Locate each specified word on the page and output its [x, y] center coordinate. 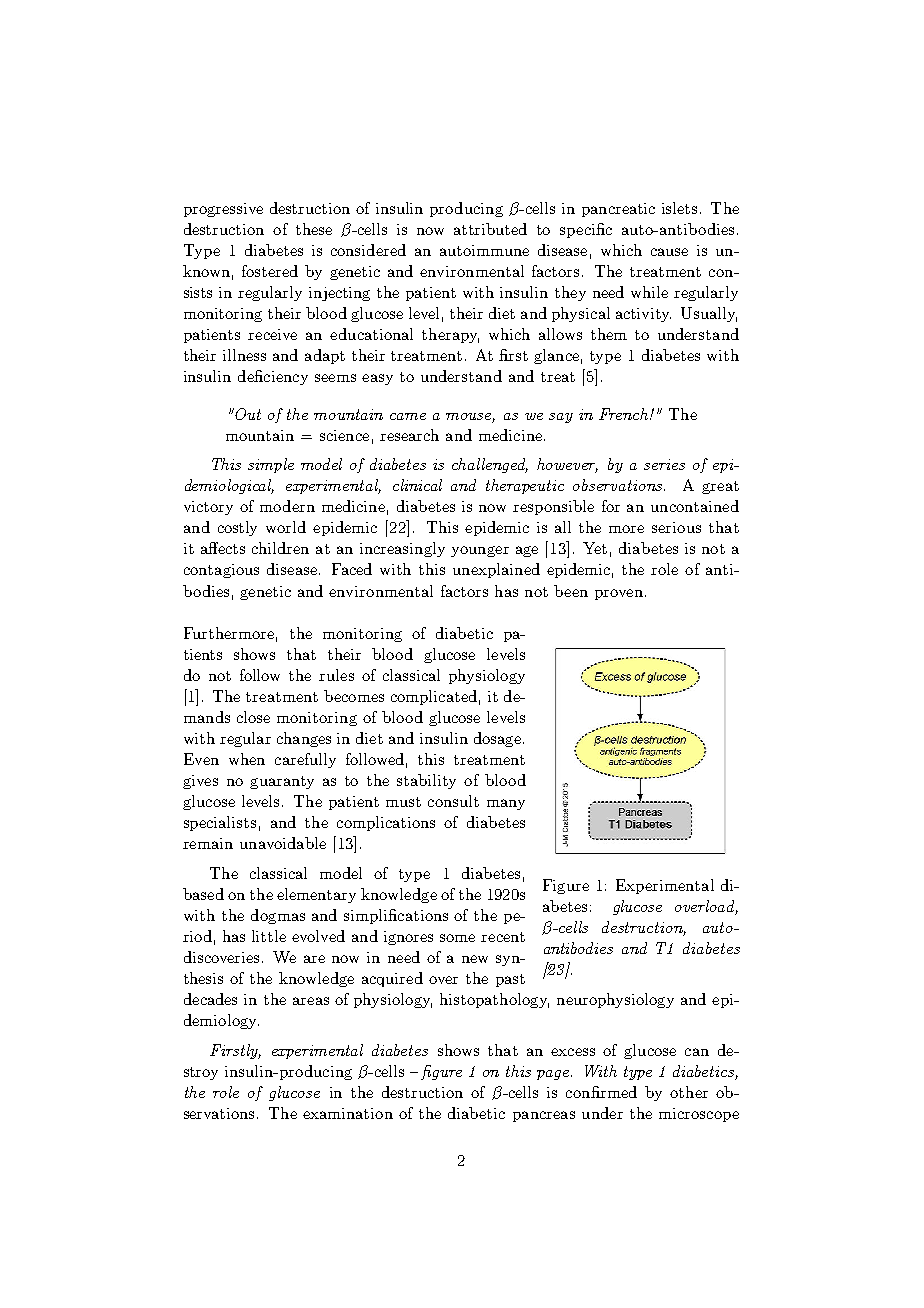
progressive [223, 210]
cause [669, 252]
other [689, 1092]
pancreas [544, 1116]
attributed [490, 229]
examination [348, 1113]
